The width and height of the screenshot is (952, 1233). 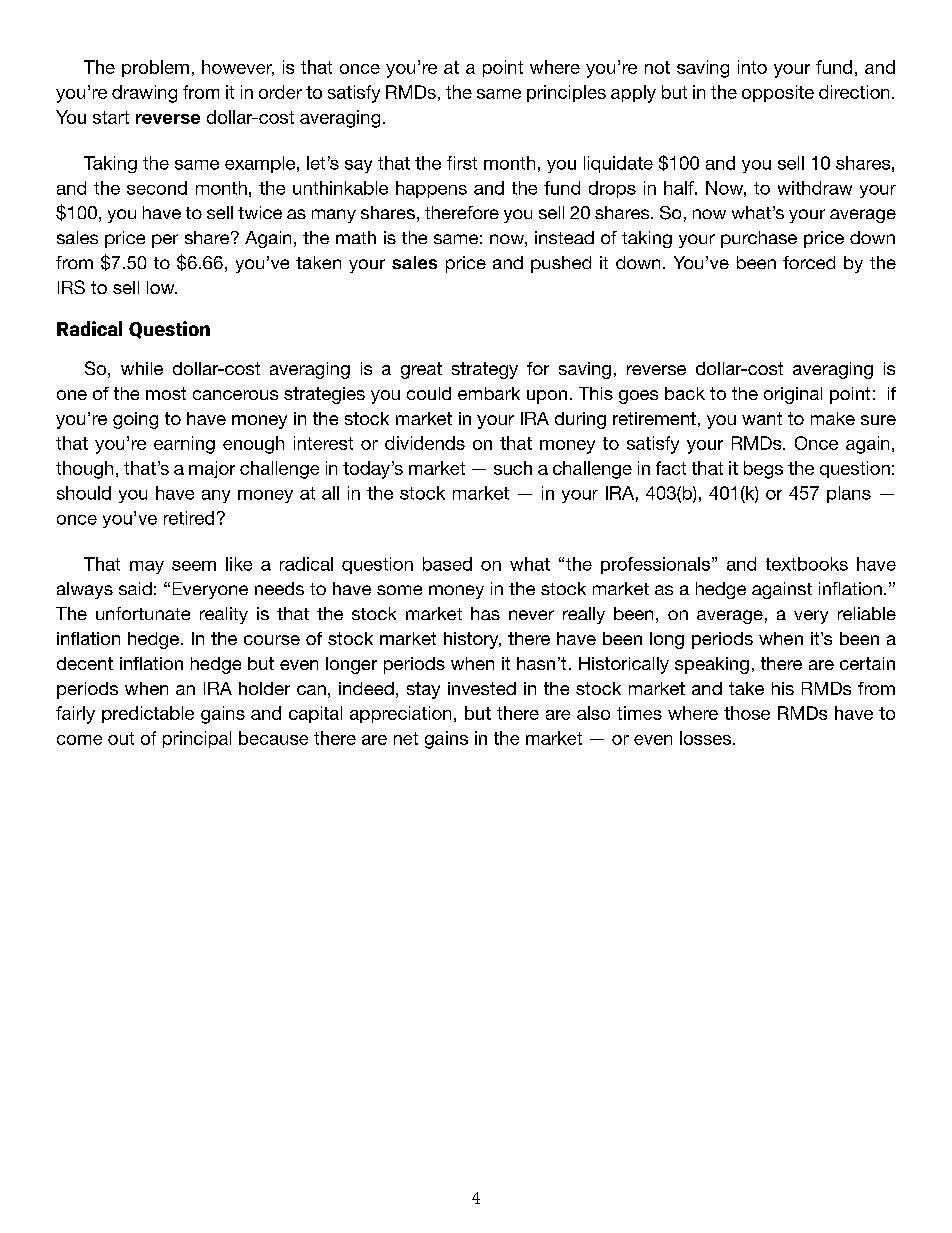 I want to click on such, so click(x=513, y=468).
